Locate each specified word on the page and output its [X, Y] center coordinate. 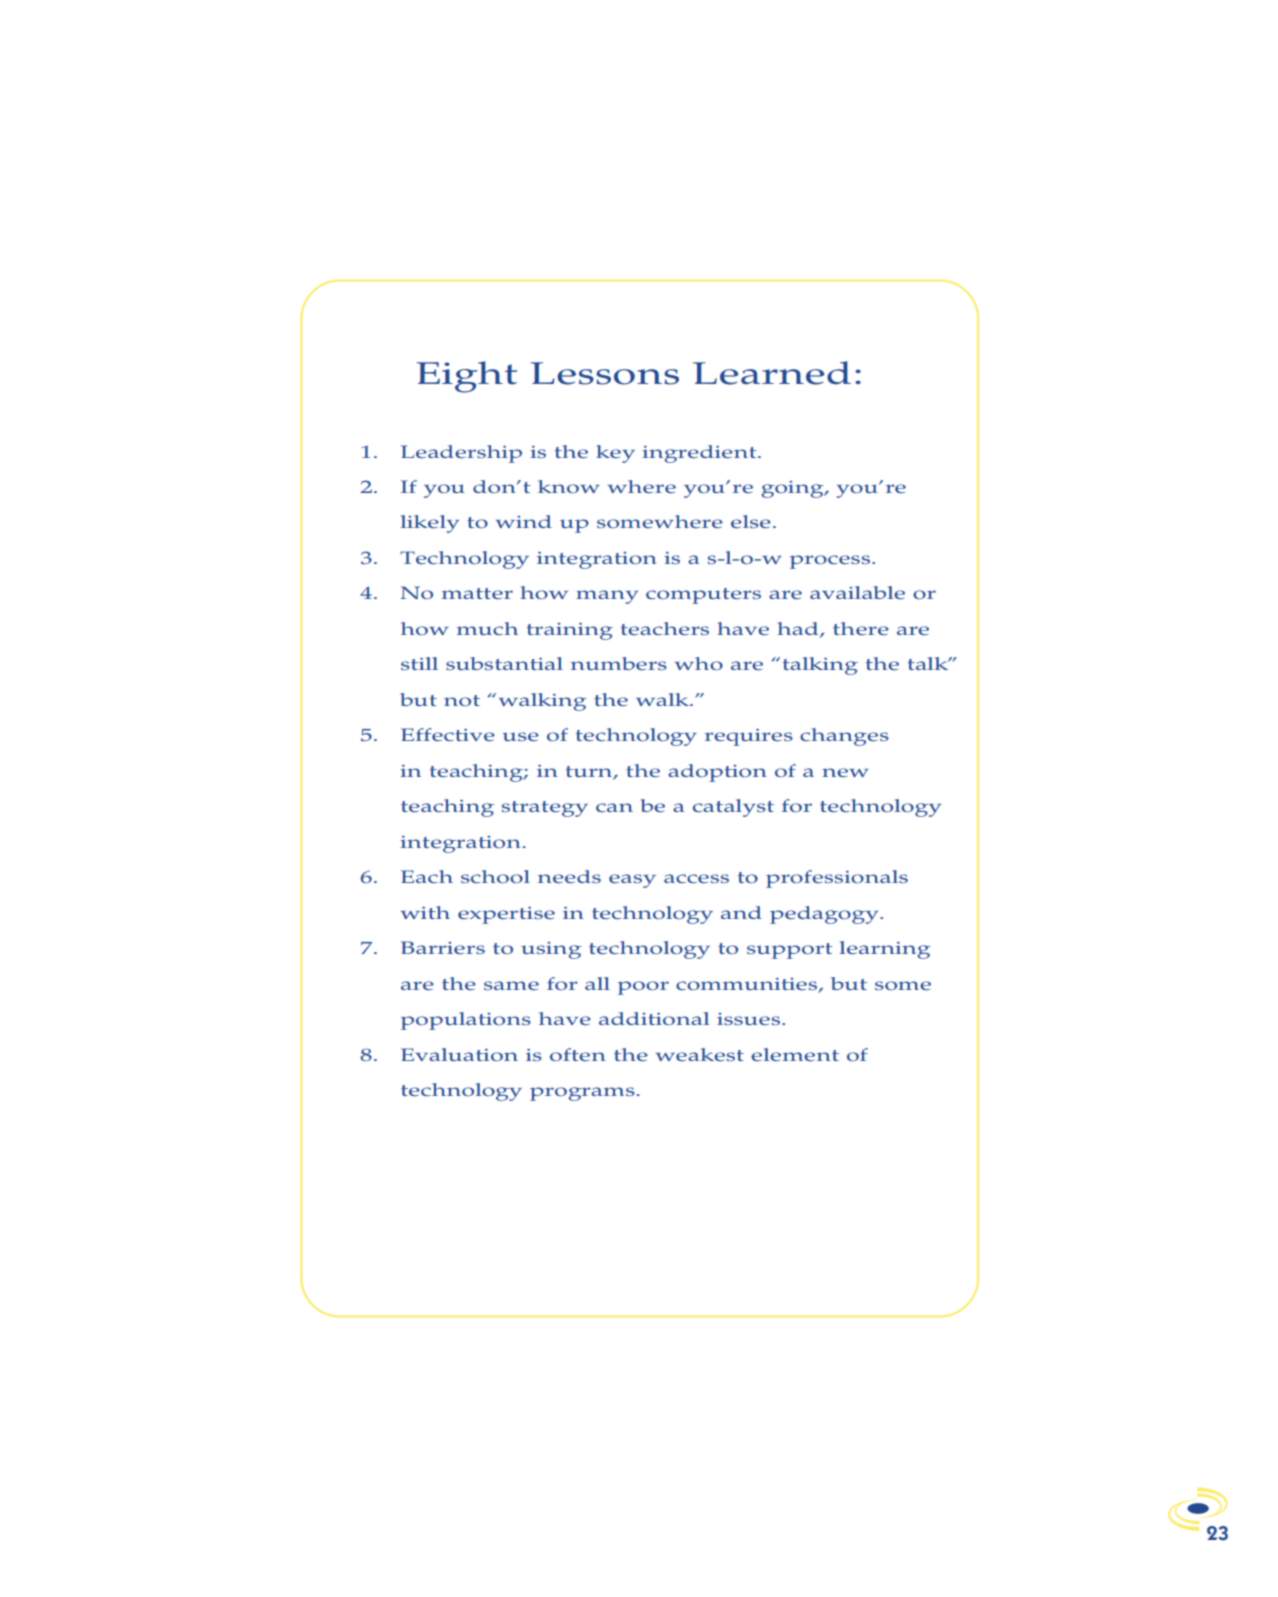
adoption [717, 773]
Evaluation [459, 1054]
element [795, 1054]
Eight [467, 377]
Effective [448, 734]
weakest [700, 1054]
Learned [772, 373]
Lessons [604, 373]
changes [844, 737]
